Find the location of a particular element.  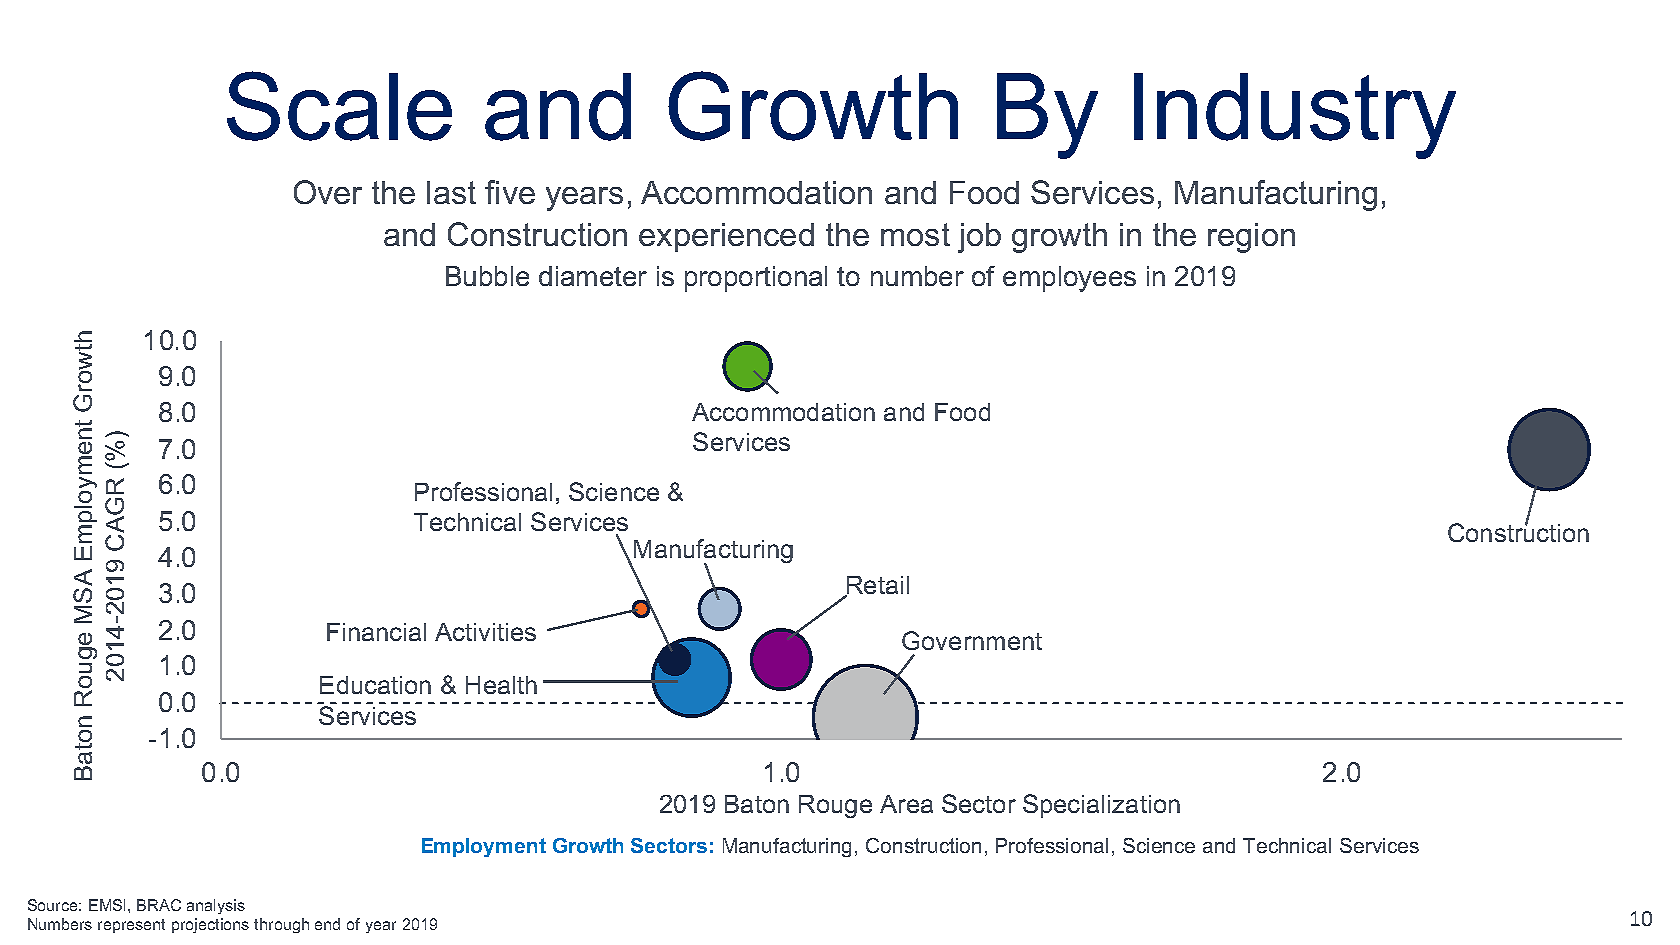

Scale is located at coordinates (339, 106).
